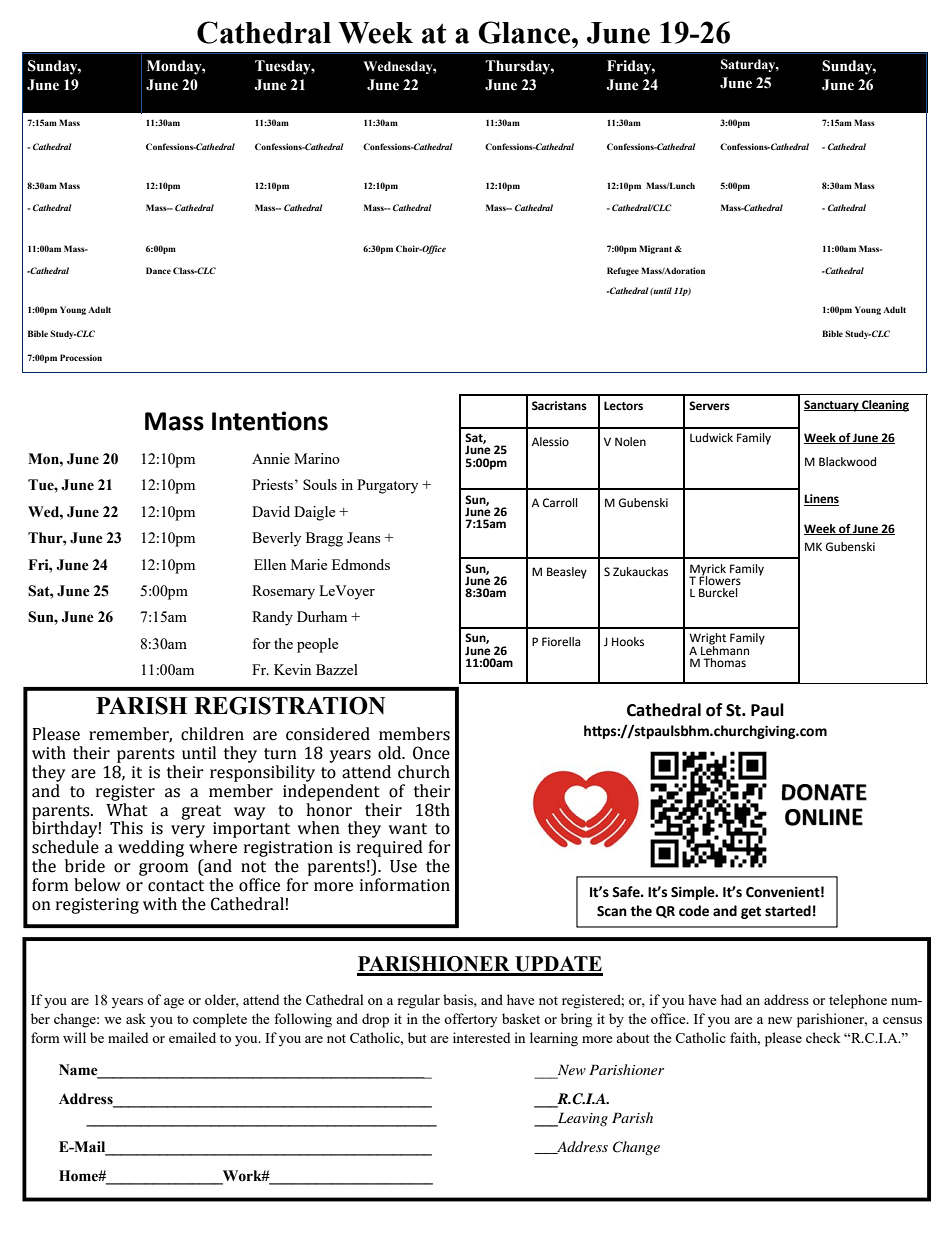  Describe the element at coordinates (823, 1037) in the image. I see `check` at that location.
